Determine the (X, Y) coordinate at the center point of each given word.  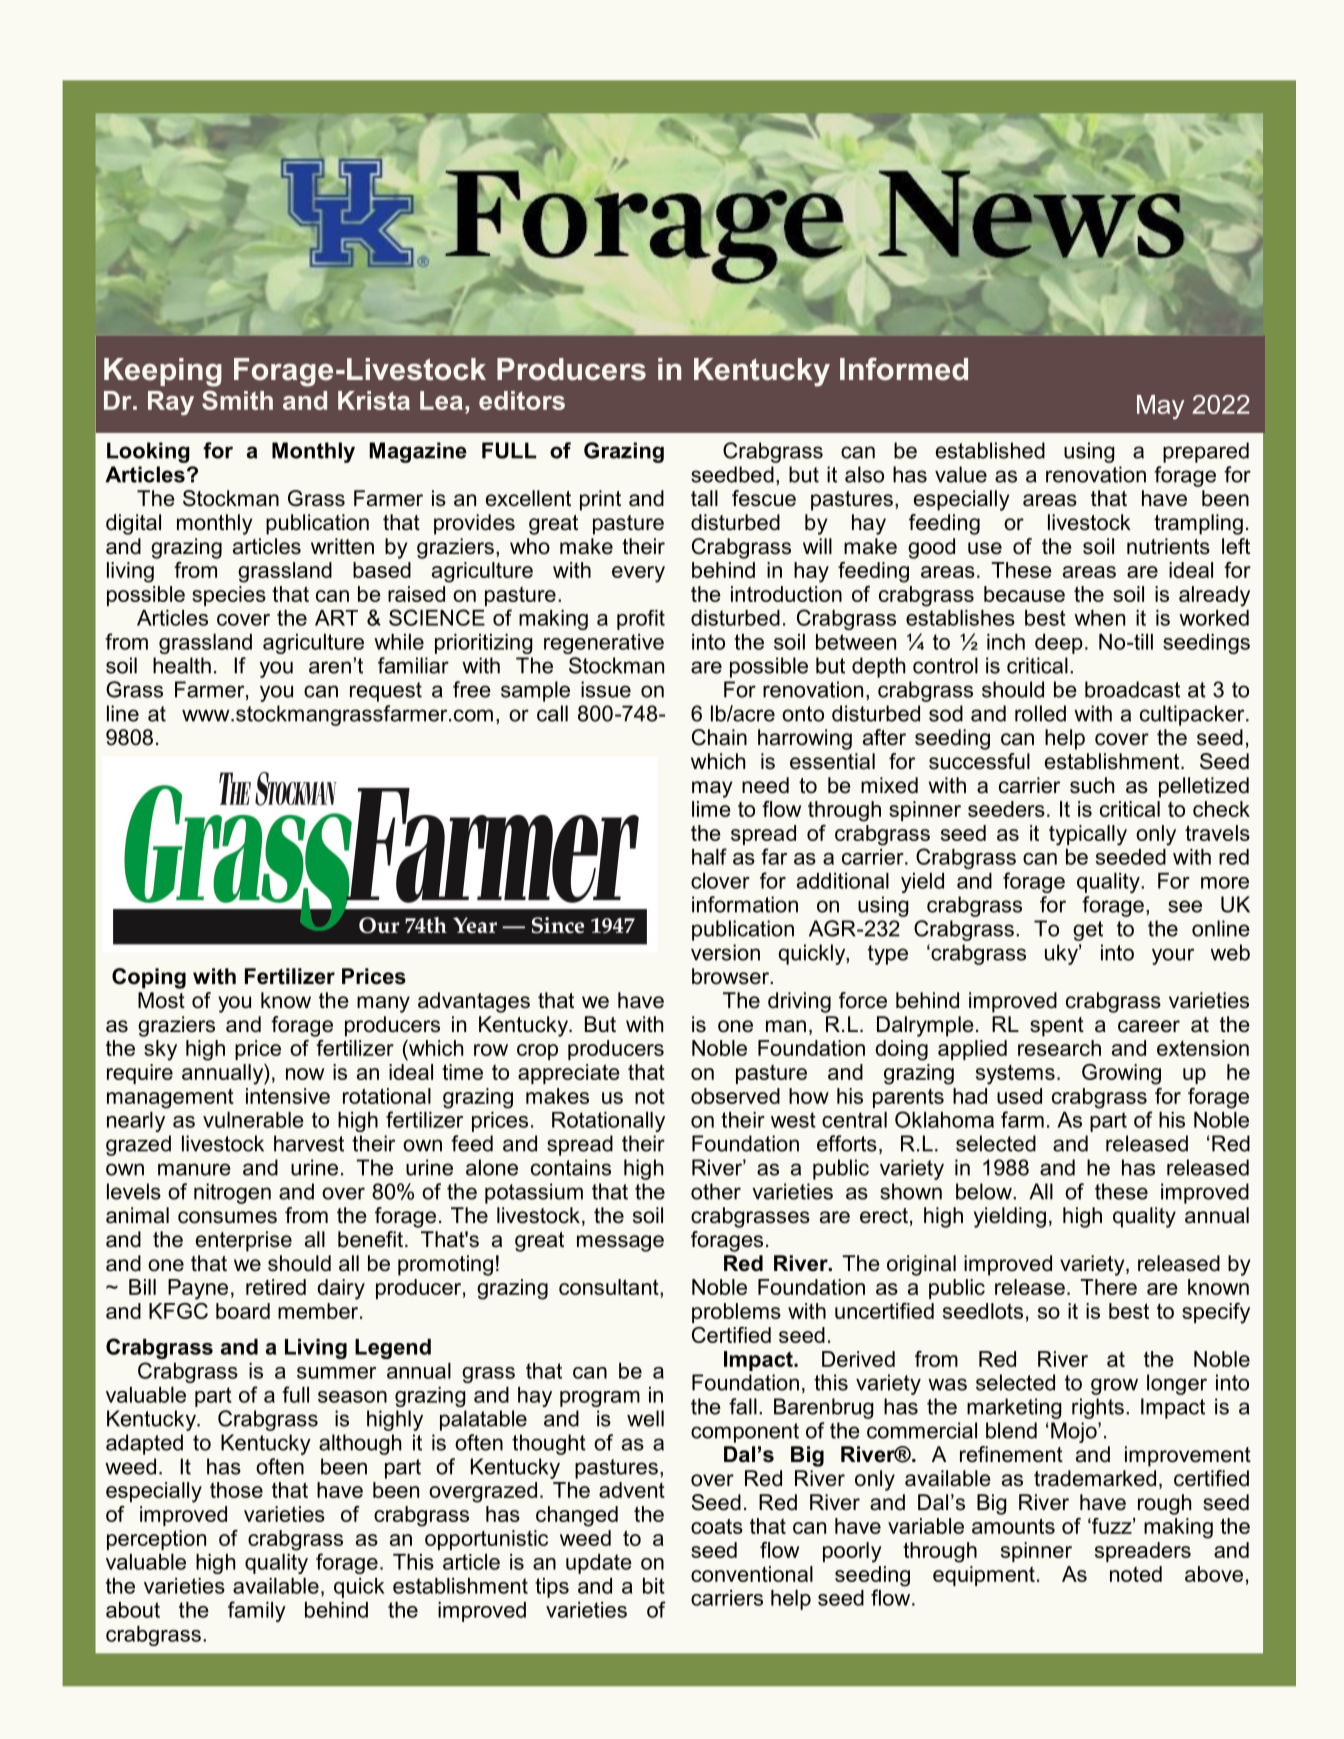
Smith (237, 400)
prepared (1206, 452)
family (257, 1611)
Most (161, 1000)
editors (522, 400)
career (1149, 1026)
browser (732, 976)
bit (654, 1586)
